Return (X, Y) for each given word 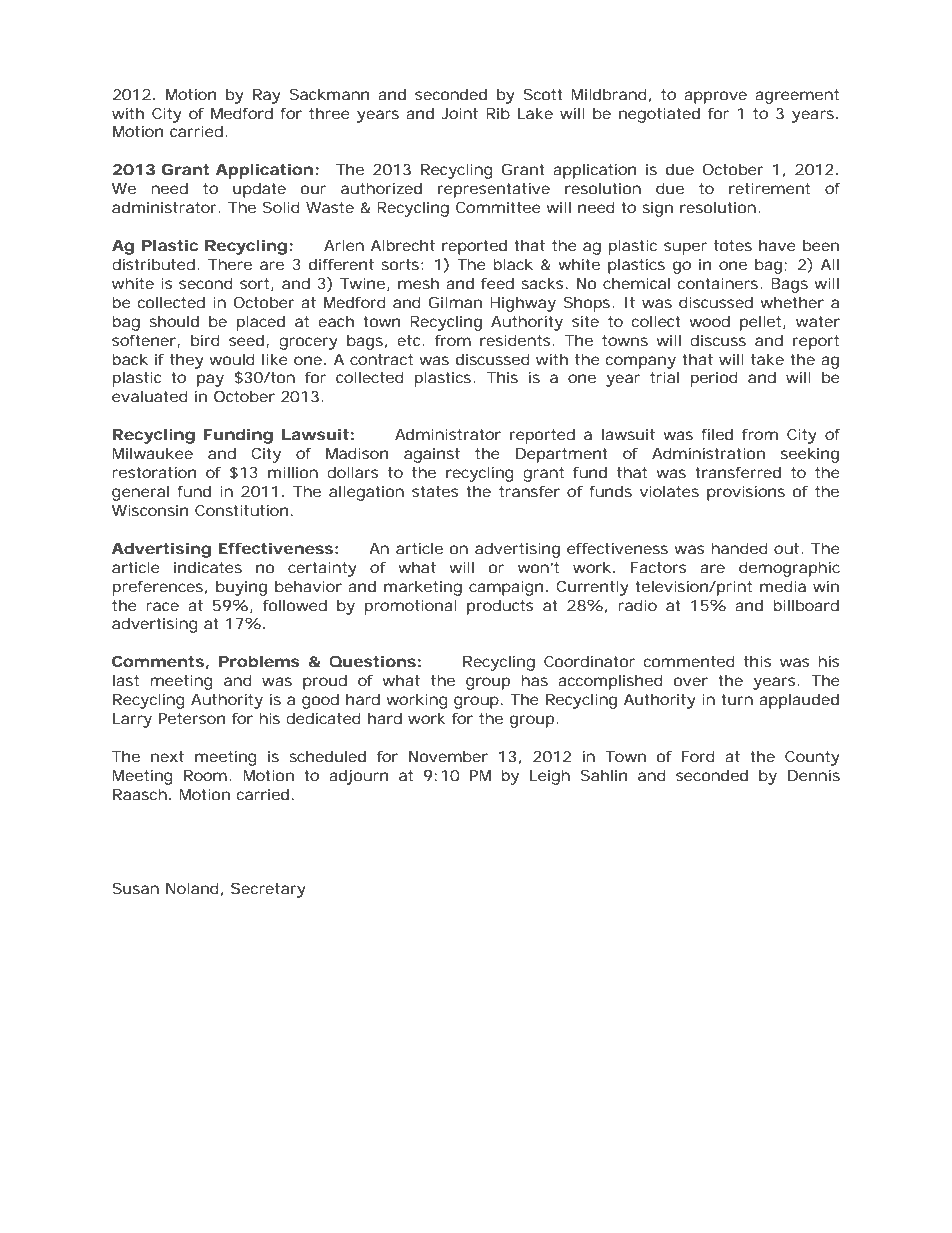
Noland (192, 888)
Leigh (550, 777)
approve (715, 97)
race (162, 606)
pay (210, 380)
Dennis (814, 775)
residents (517, 340)
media (783, 586)
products (500, 607)
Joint (459, 113)
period (714, 379)
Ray (267, 96)
